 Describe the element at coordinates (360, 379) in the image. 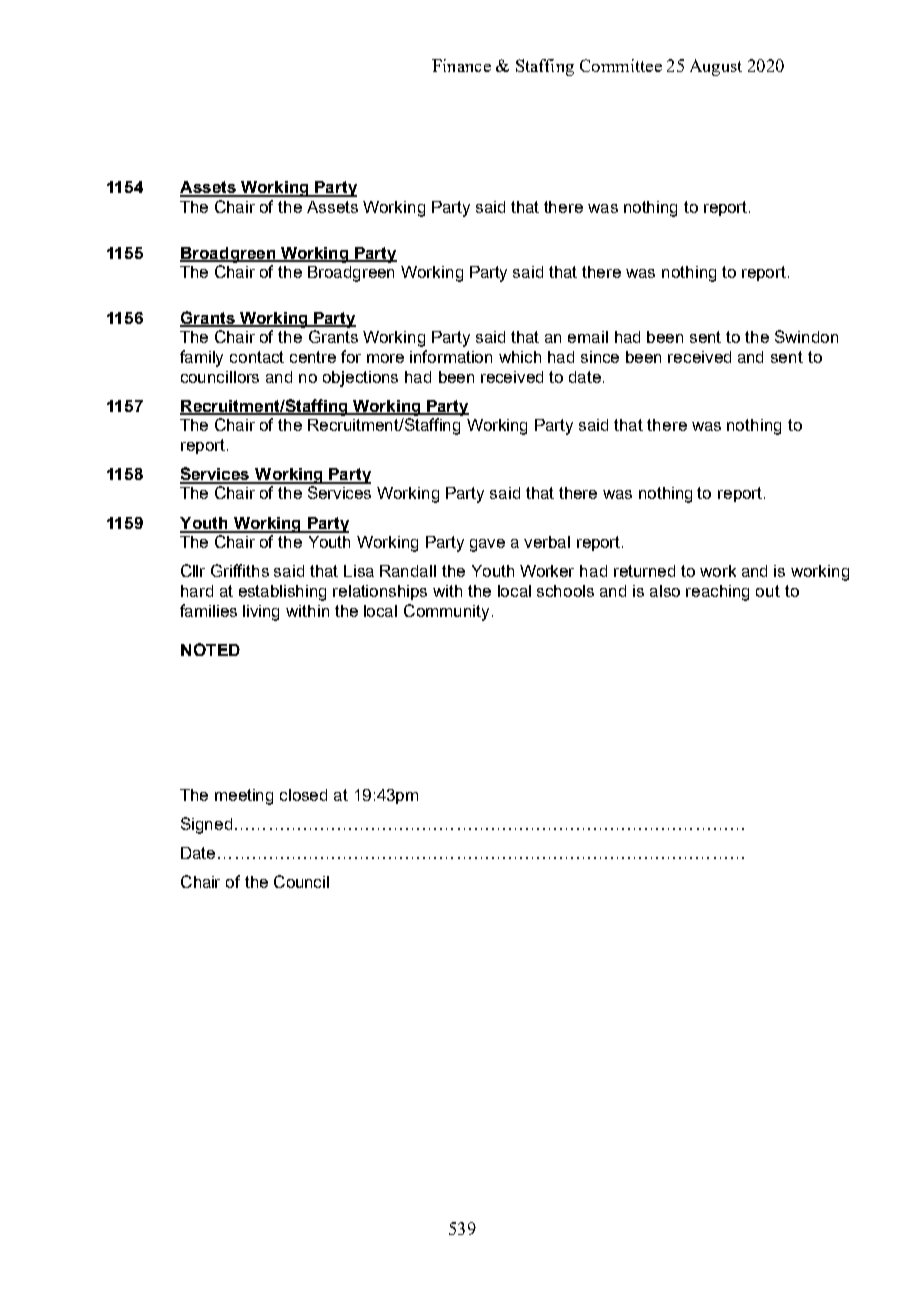

I see `objections` at that location.
